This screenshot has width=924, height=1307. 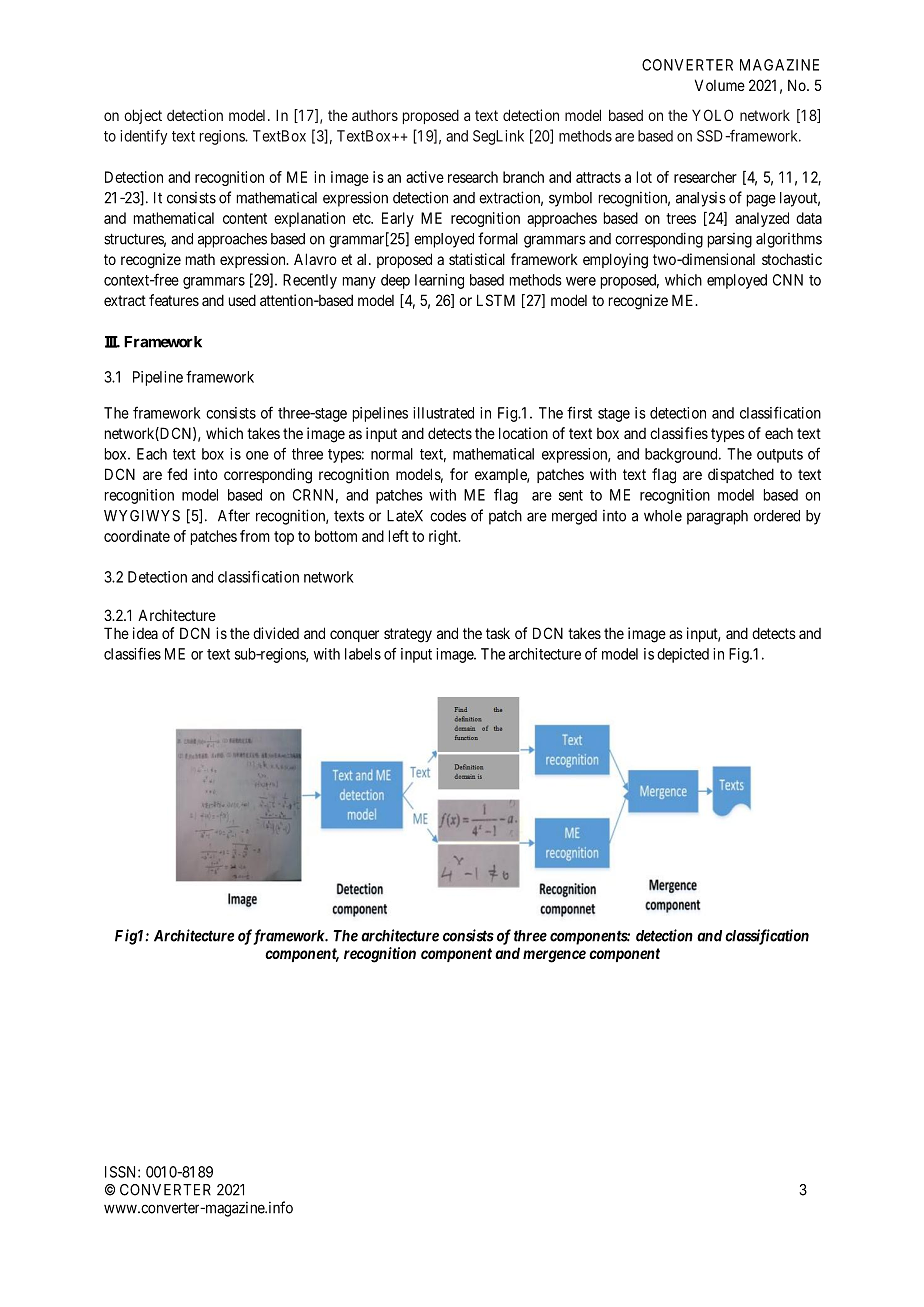 I want to click on paragraph, so click(x=717, y=517).
